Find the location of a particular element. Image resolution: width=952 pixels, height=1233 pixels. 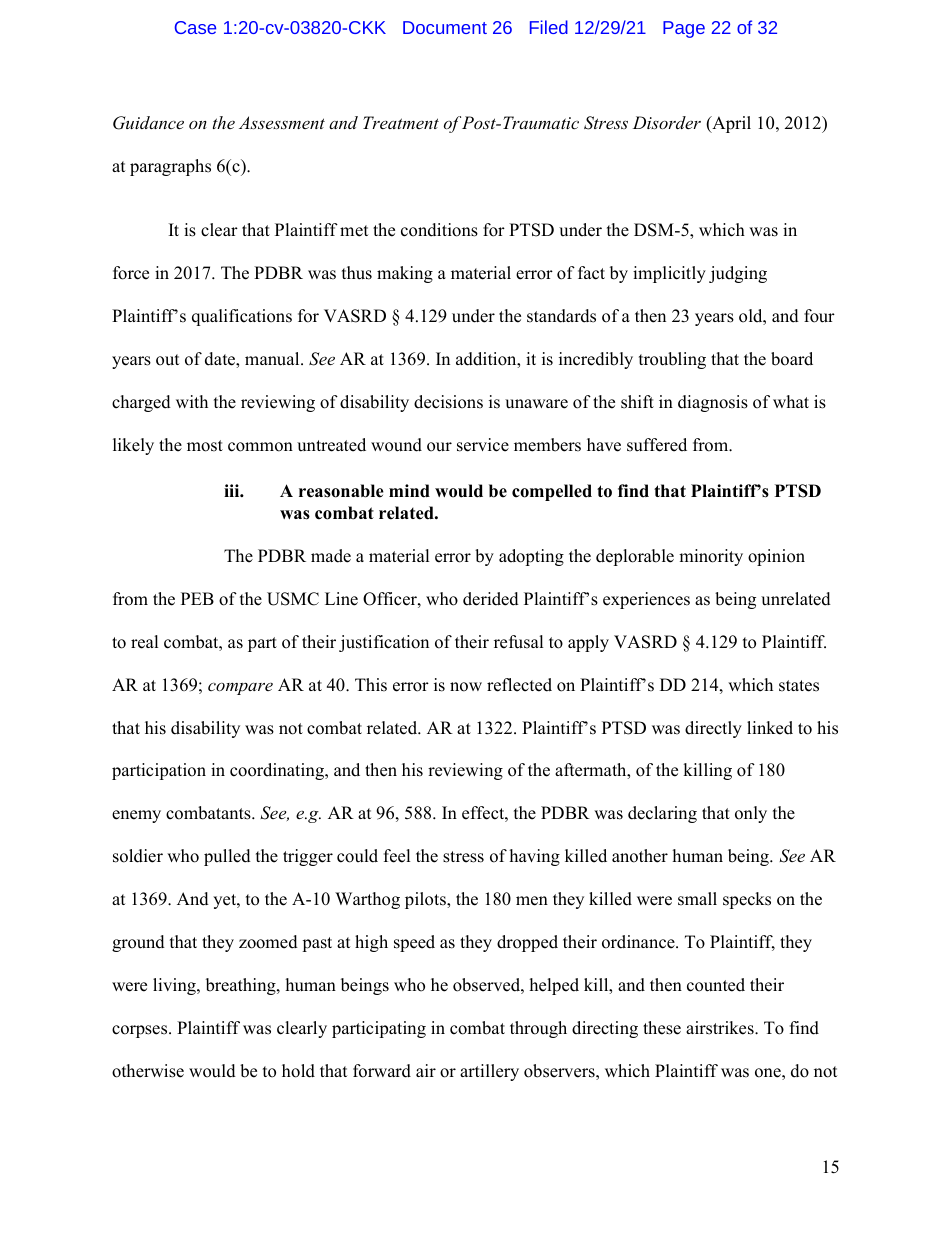

qualifications is located at coordinates (242, 317).
